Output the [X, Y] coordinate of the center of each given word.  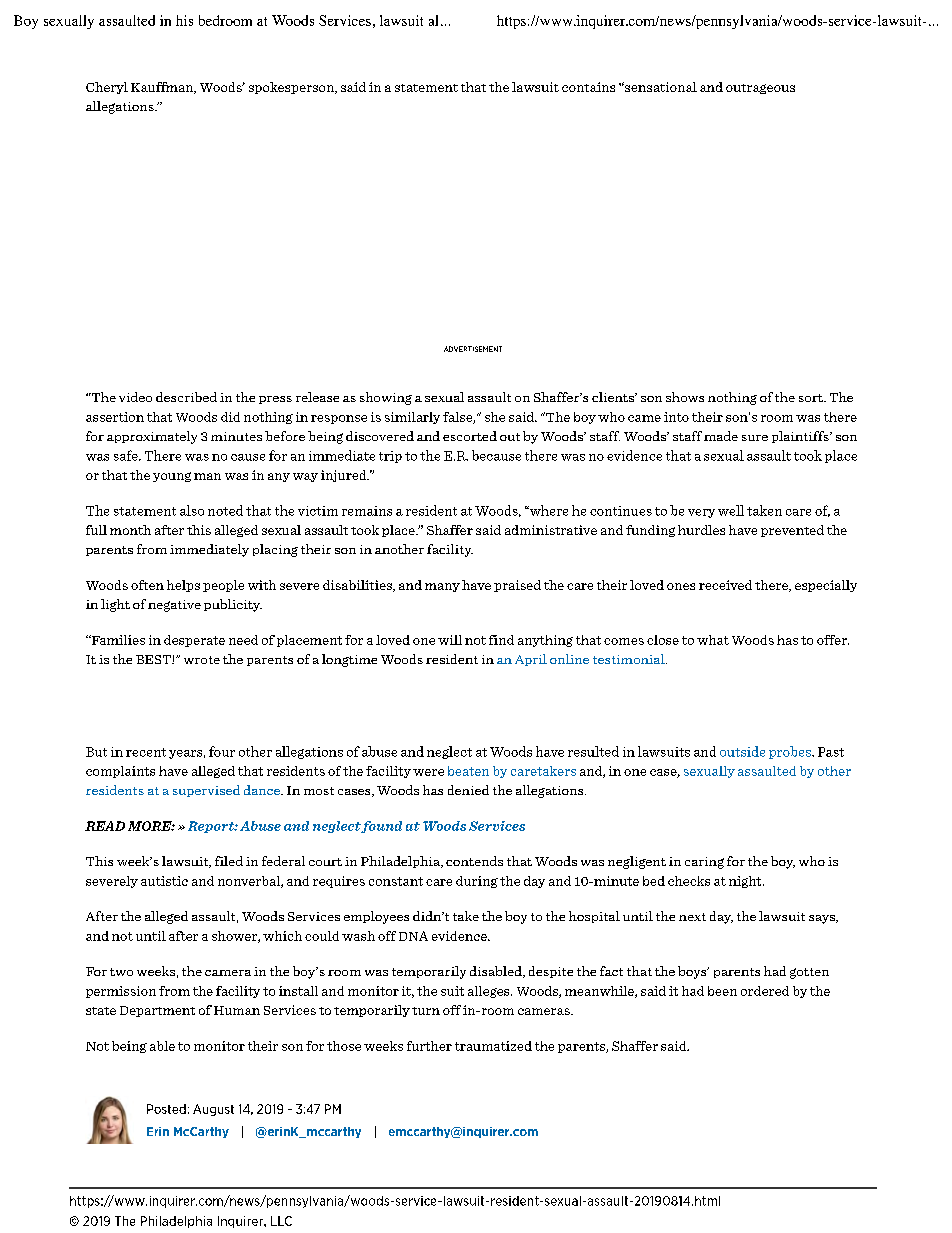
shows [685, 397]
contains [588, 87]
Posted [166, 1109]
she [495, 417]
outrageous [760, 89]
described [186, 397]
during [477, 882]
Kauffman [163, 88]
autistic [164, 881]
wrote [202, 660]
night [746, 882]
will [450, 640]
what [713, 640]
